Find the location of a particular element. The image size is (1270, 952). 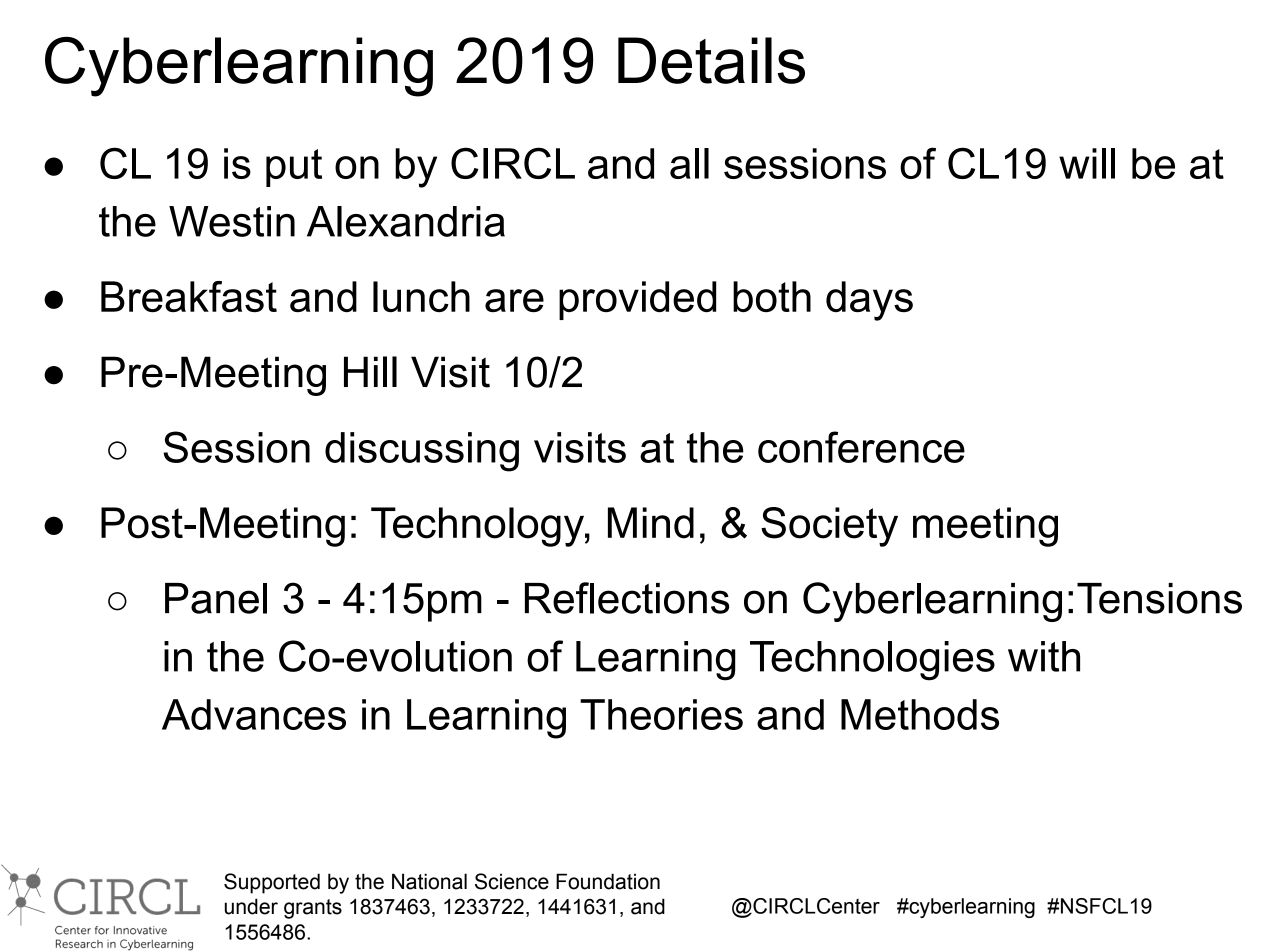

discussing is located at coordinates (422, 452).
